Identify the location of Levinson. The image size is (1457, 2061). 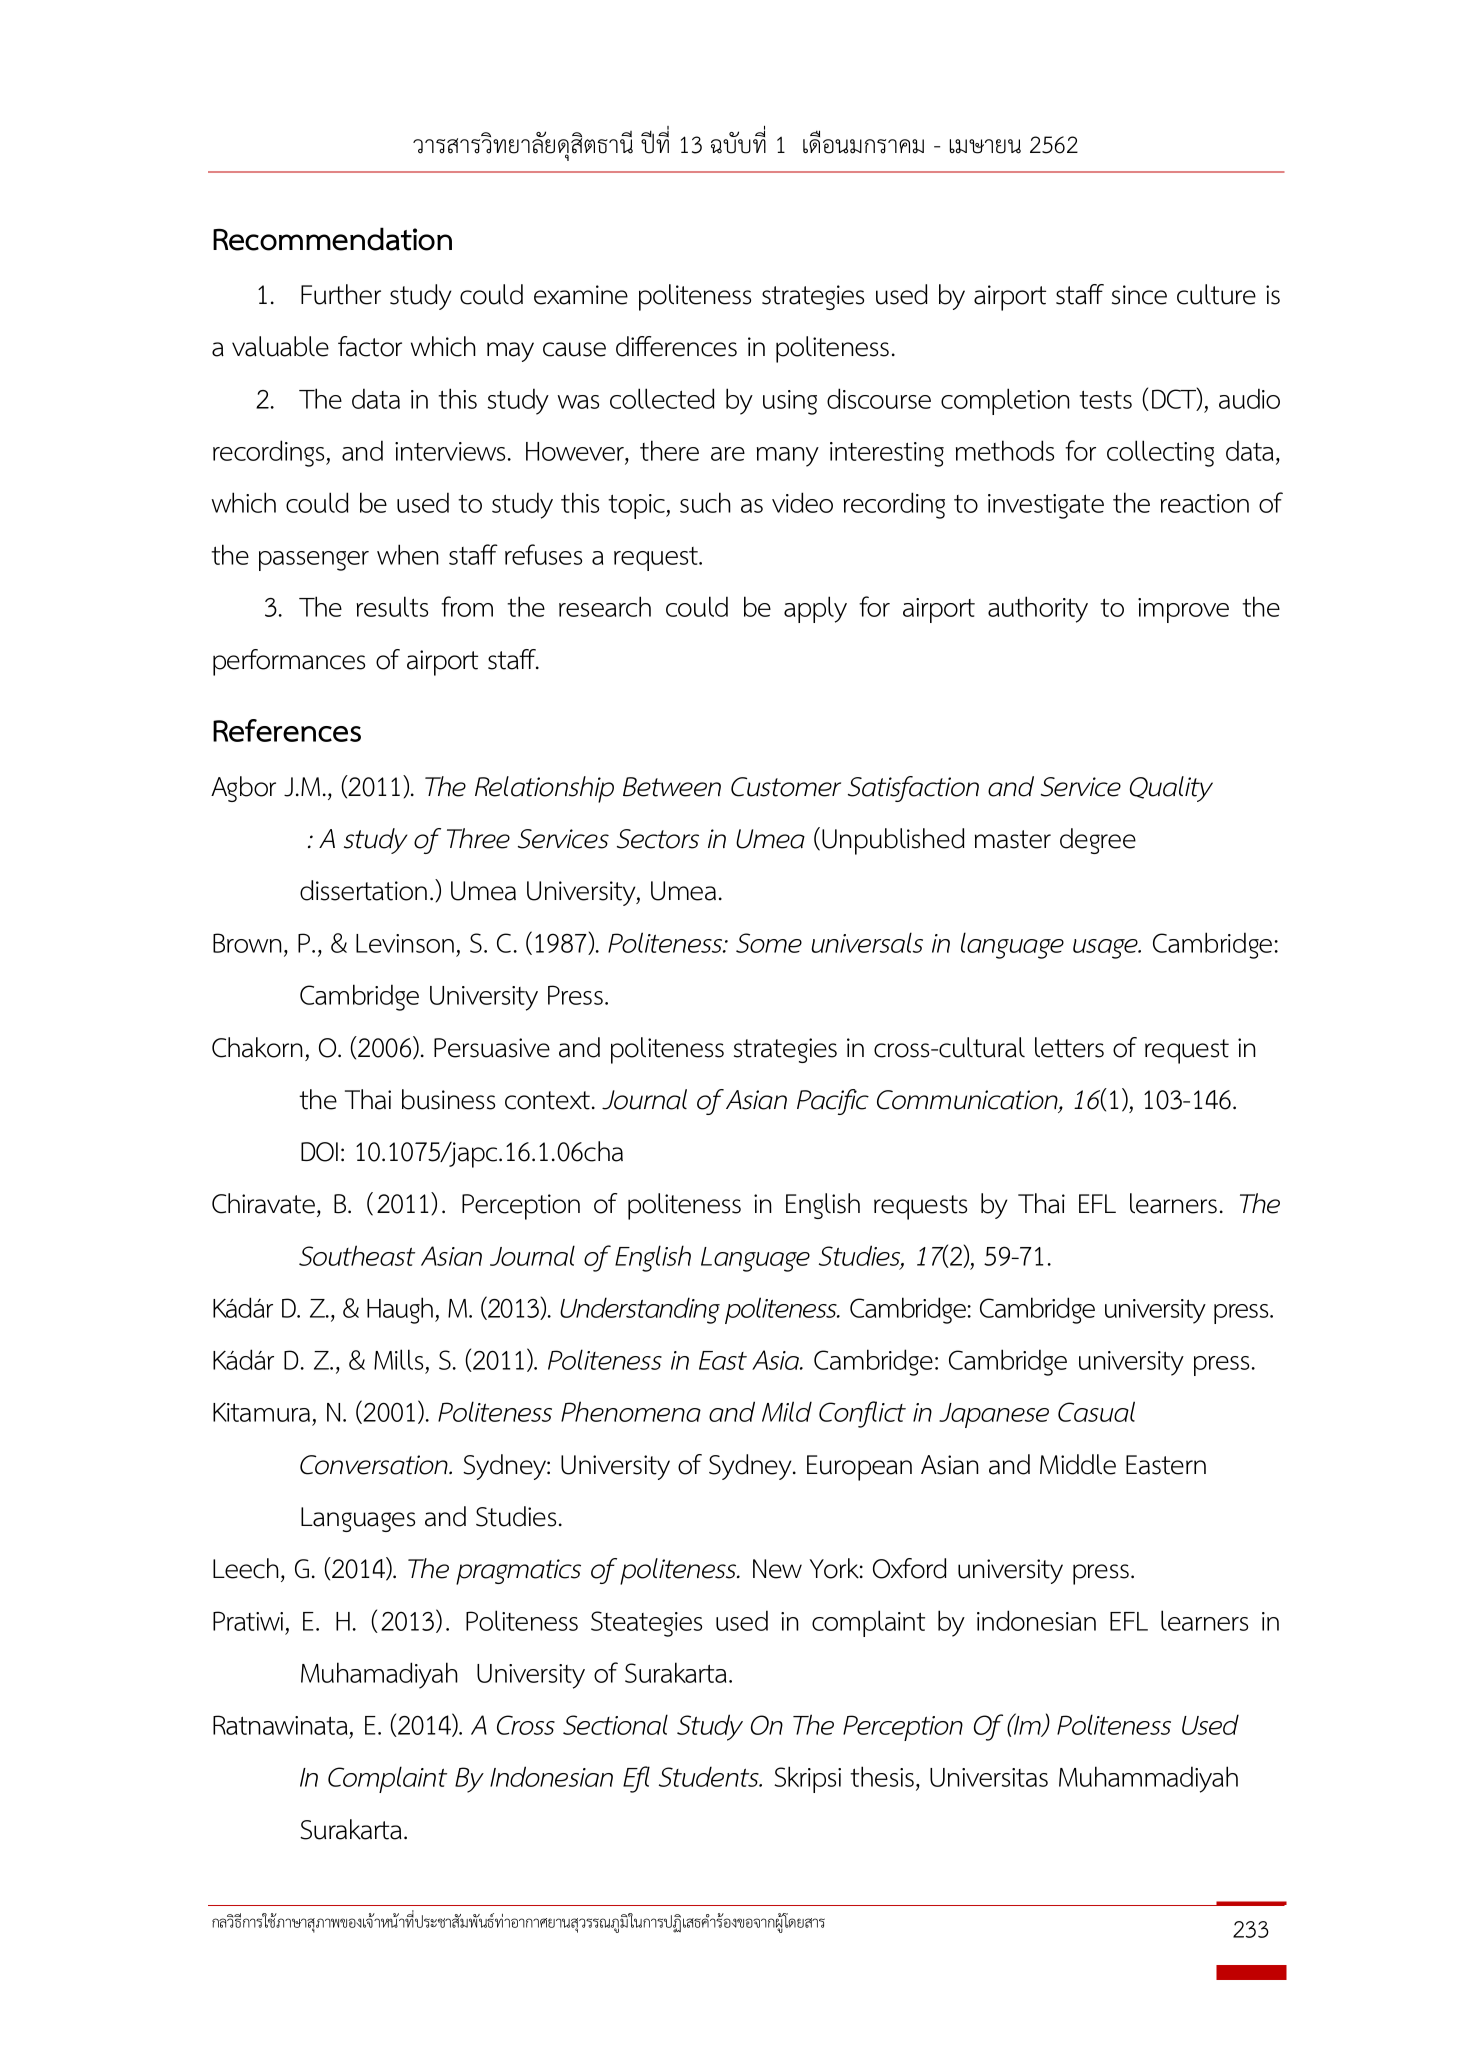
(405, 943).
